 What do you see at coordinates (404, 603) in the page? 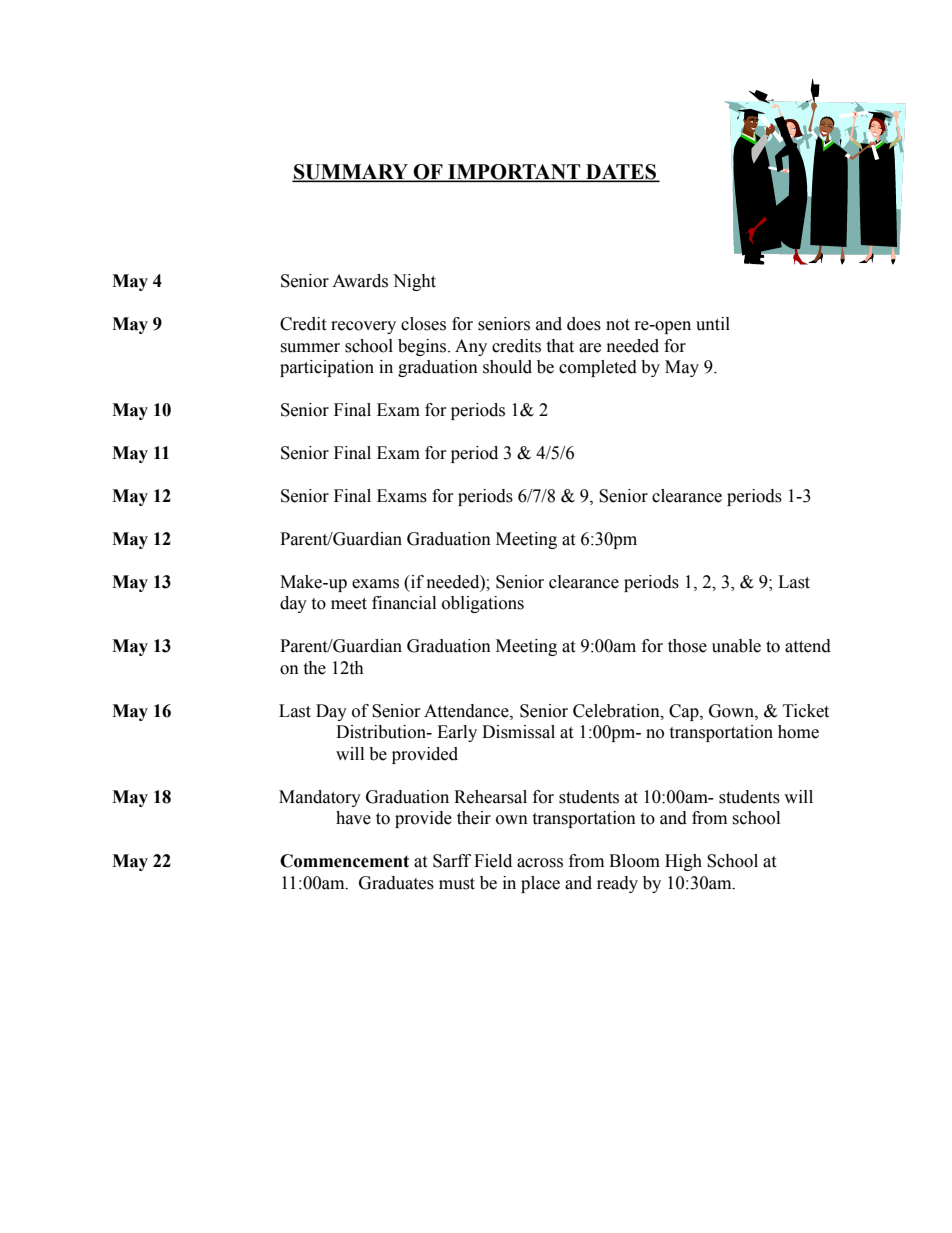
I see `financial` at bounding box center [404, 603].
